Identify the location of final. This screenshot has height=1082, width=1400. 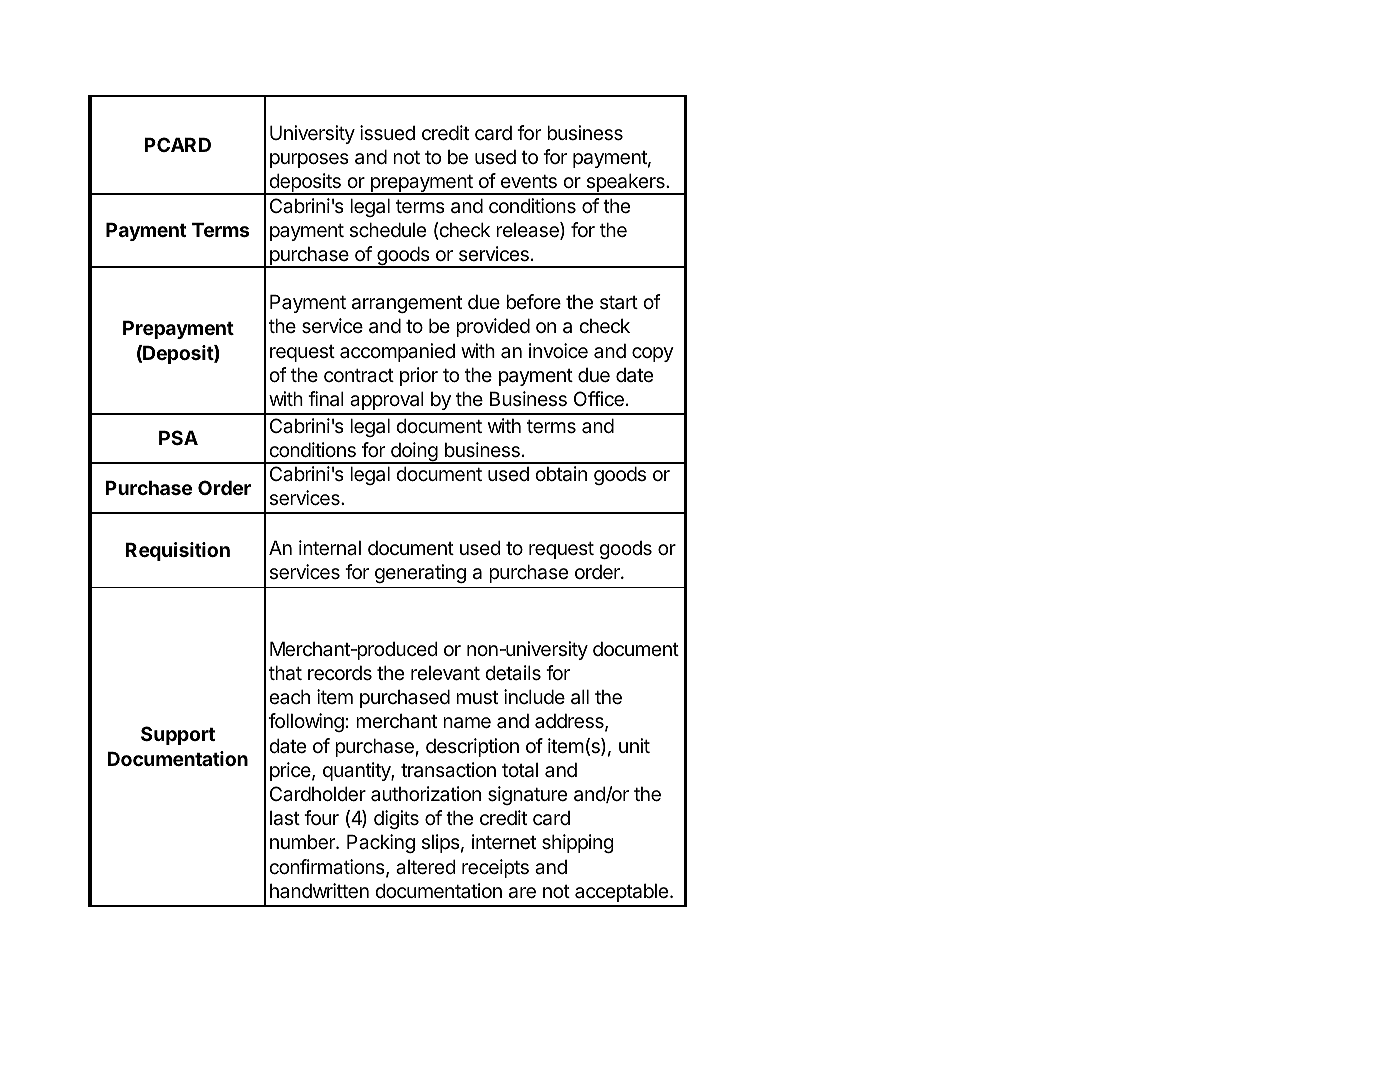
(326, 399).
